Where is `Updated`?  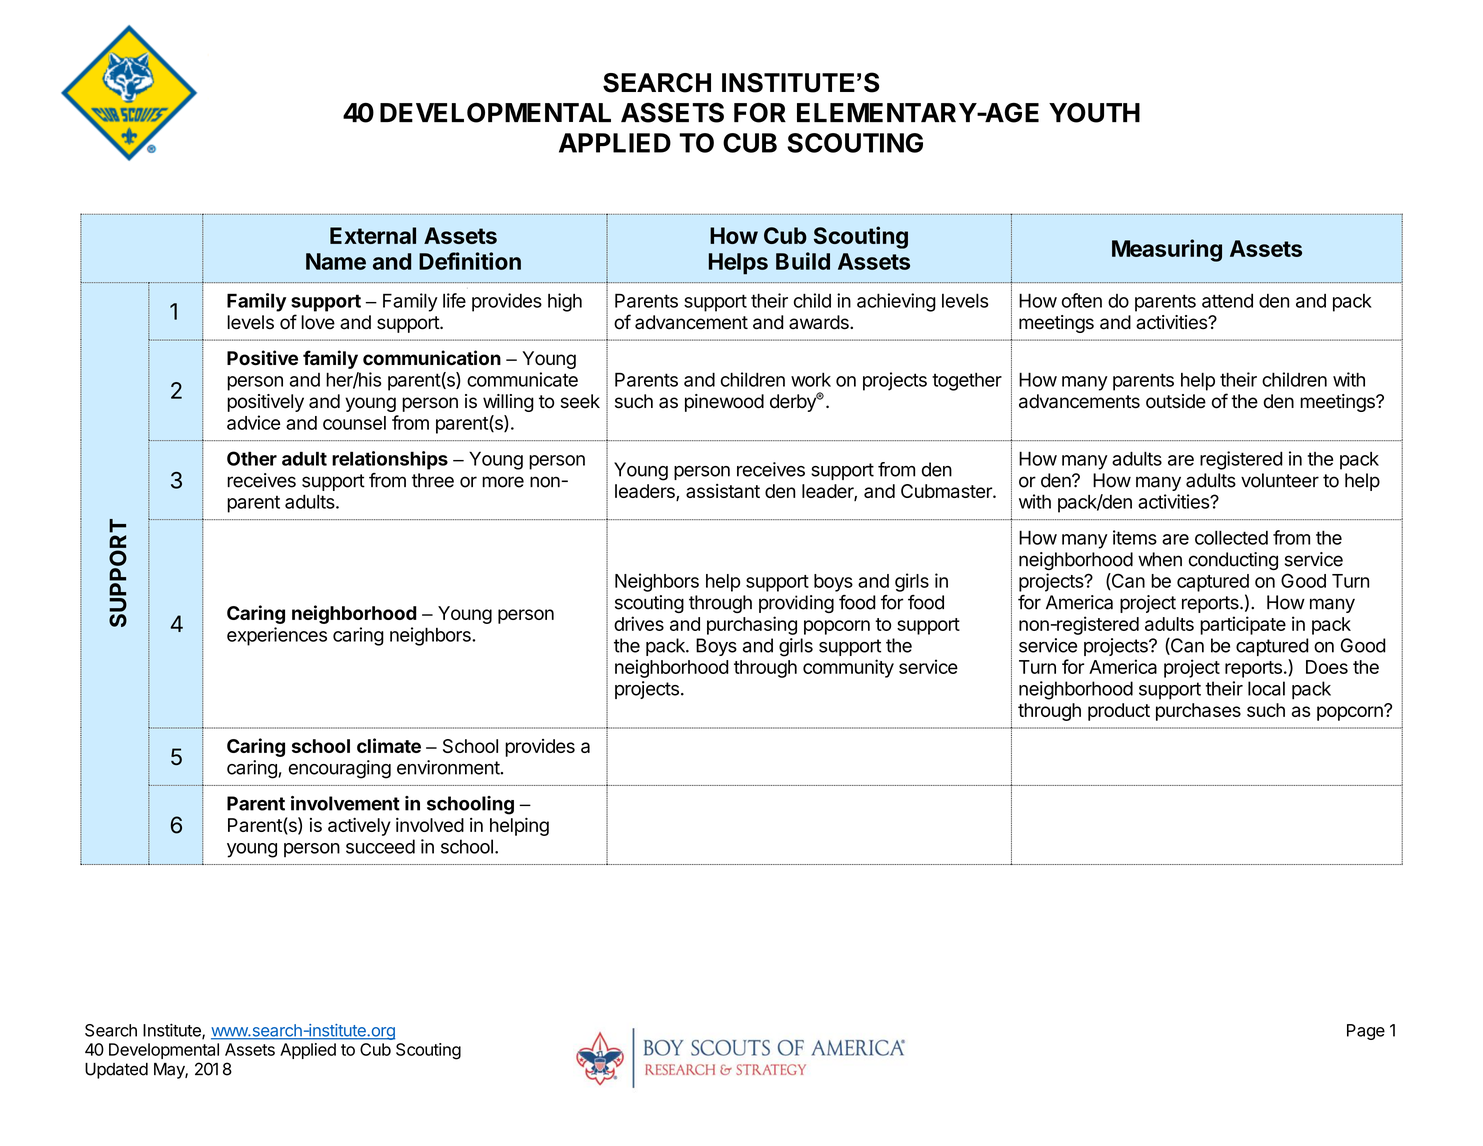 Updated is located at coordinates (116, 1071).
